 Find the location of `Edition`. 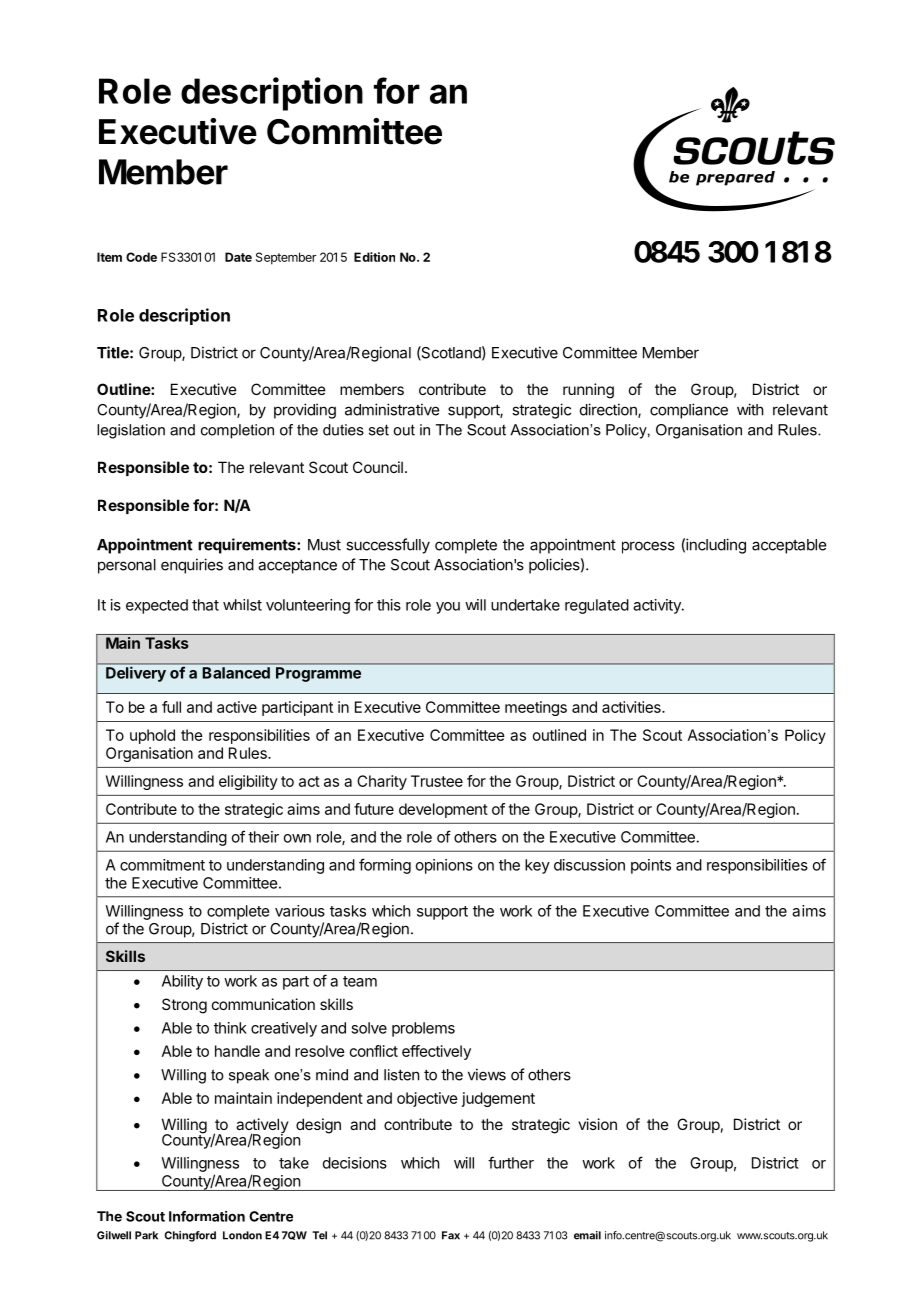

Edition is located at coordinates (374, 257).
